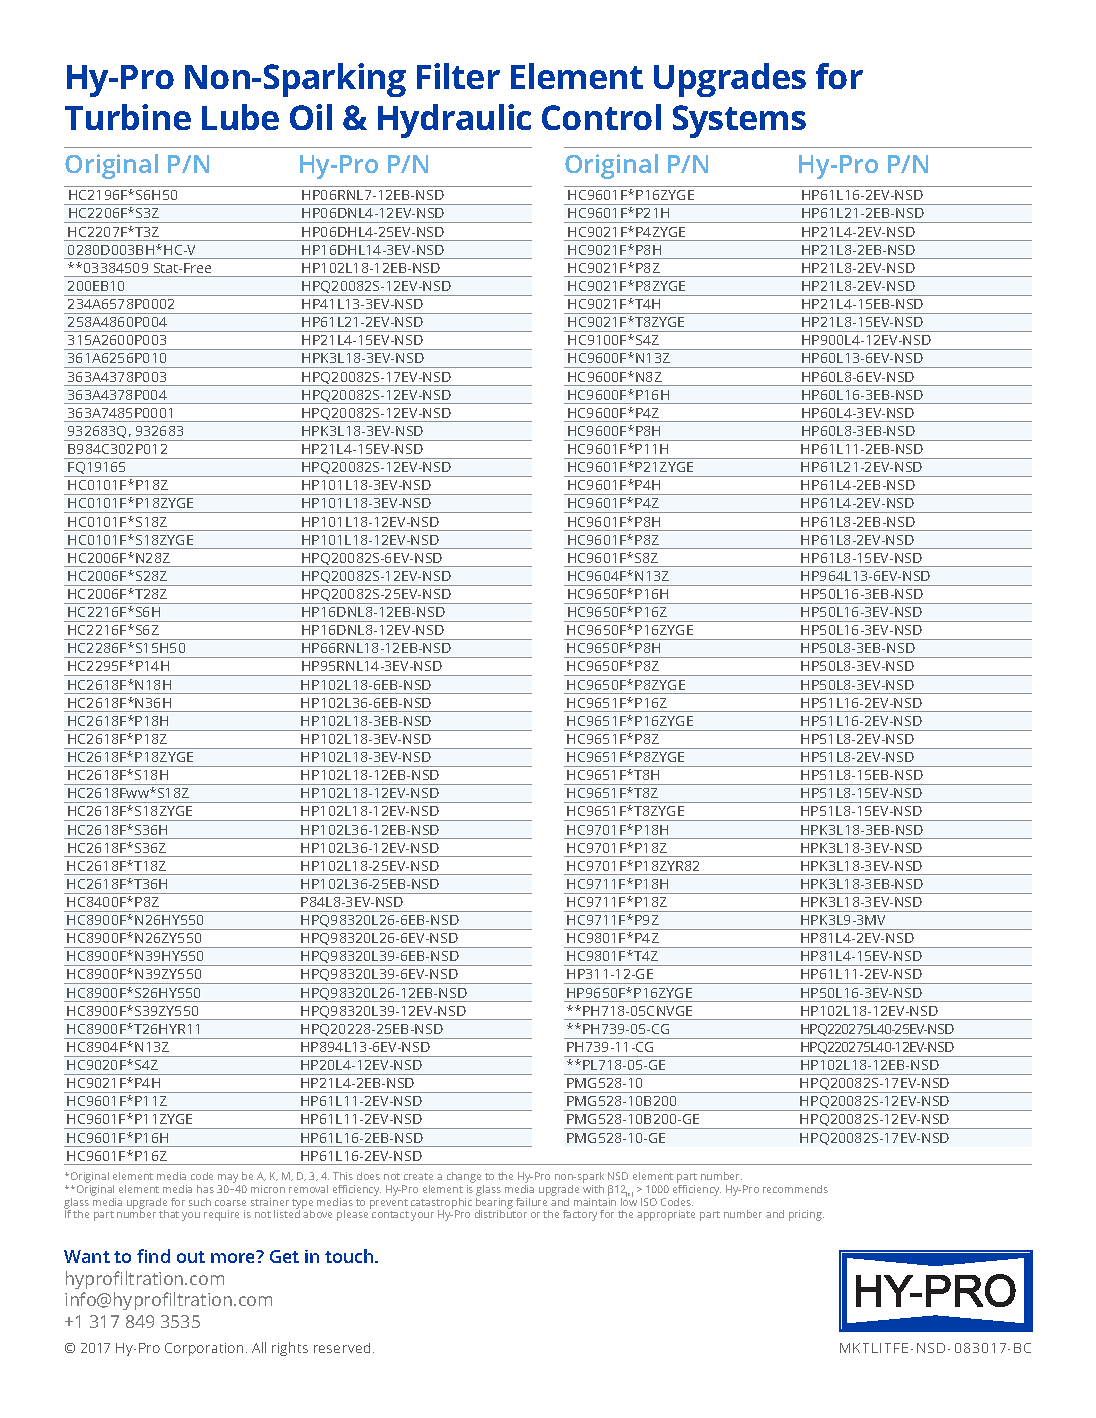 This screenshot has width=1096, height=1418. Describe the element at coordinates (458, 76) in the screenshot. I see `Filter` at that location.
